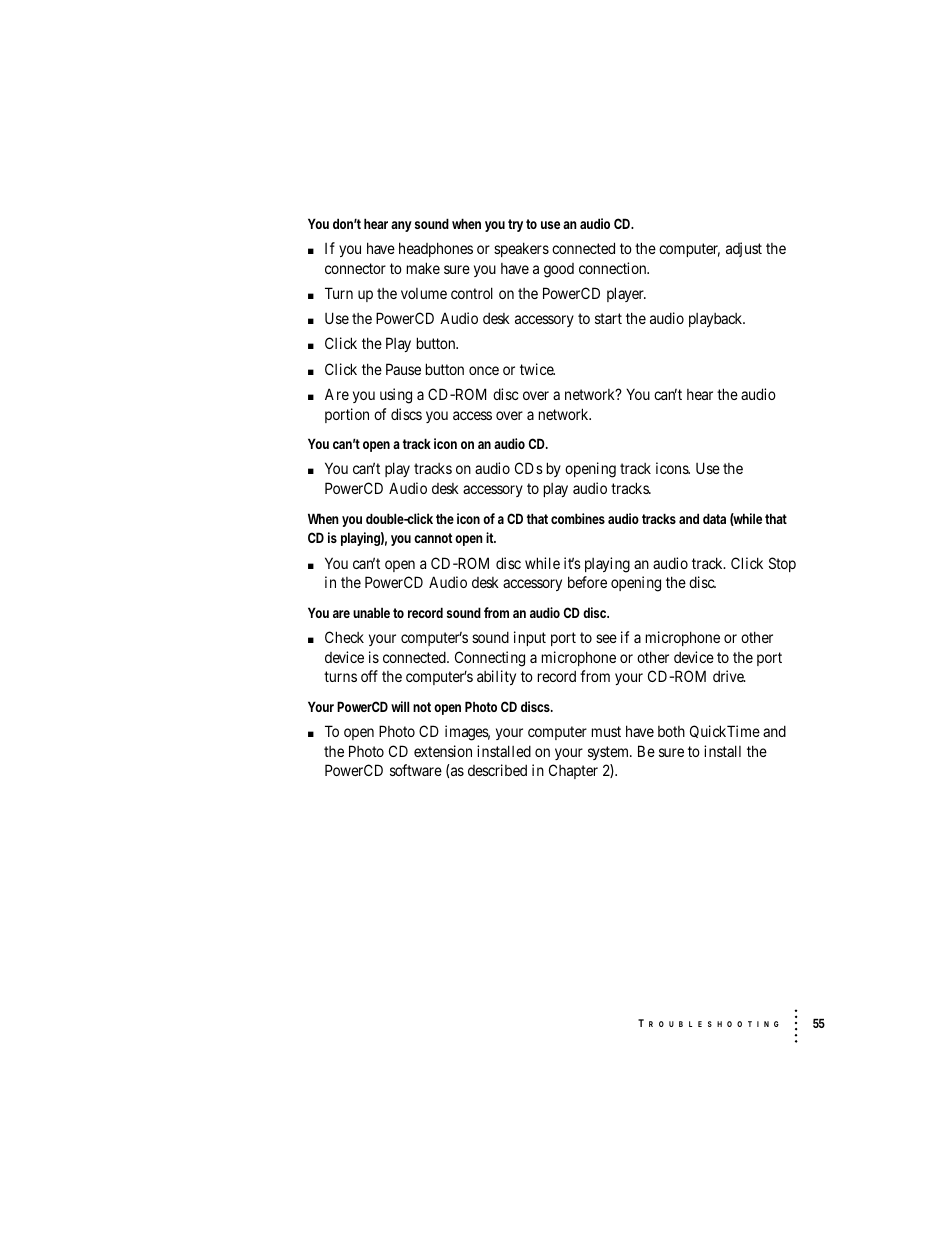 The height and width of the image is (1233, 952). What do you see at coordinates (400, 706) in the image?
I see `will` at bounding box center [400, 706].
